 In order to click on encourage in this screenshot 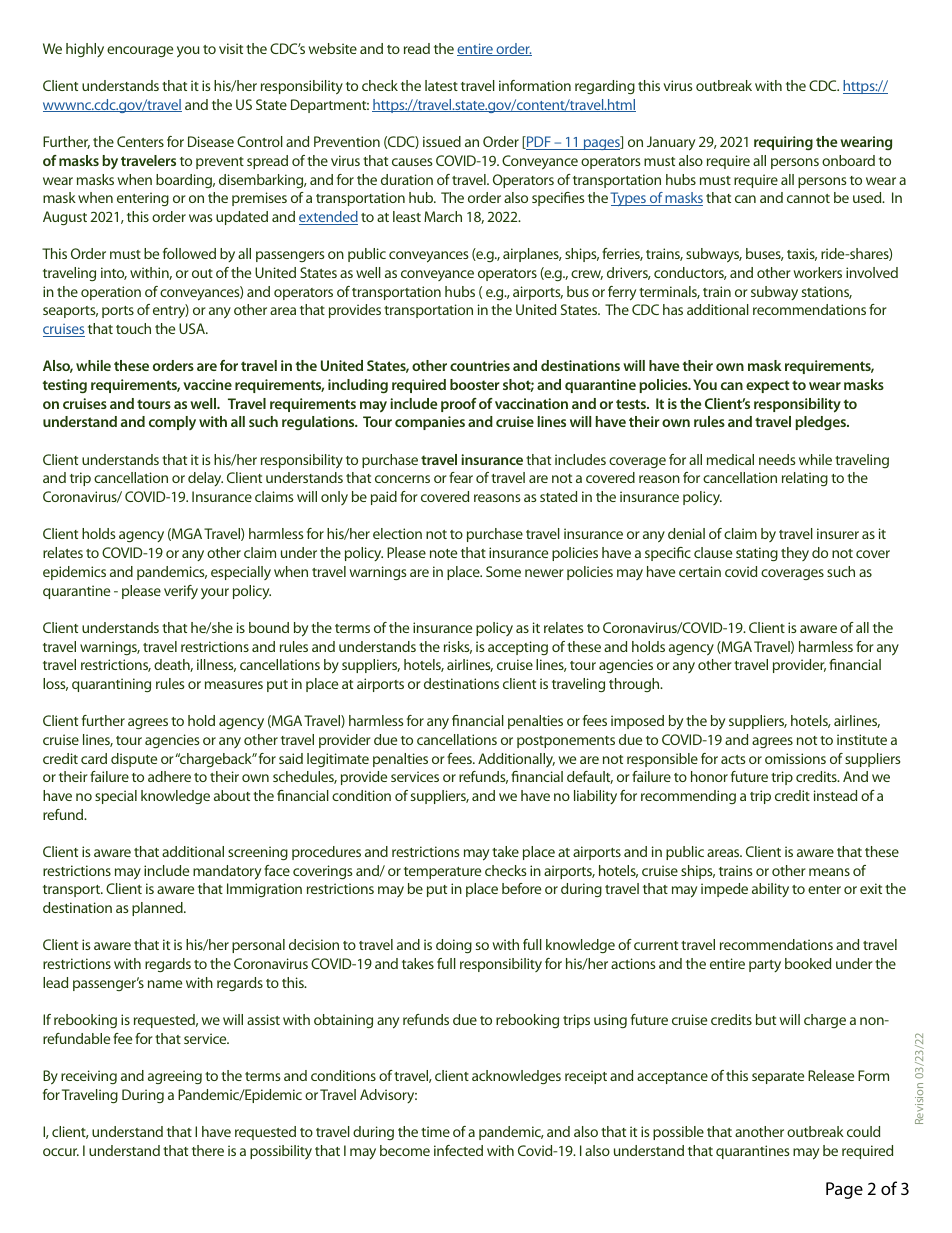, I will do `click(140, 51)`.
